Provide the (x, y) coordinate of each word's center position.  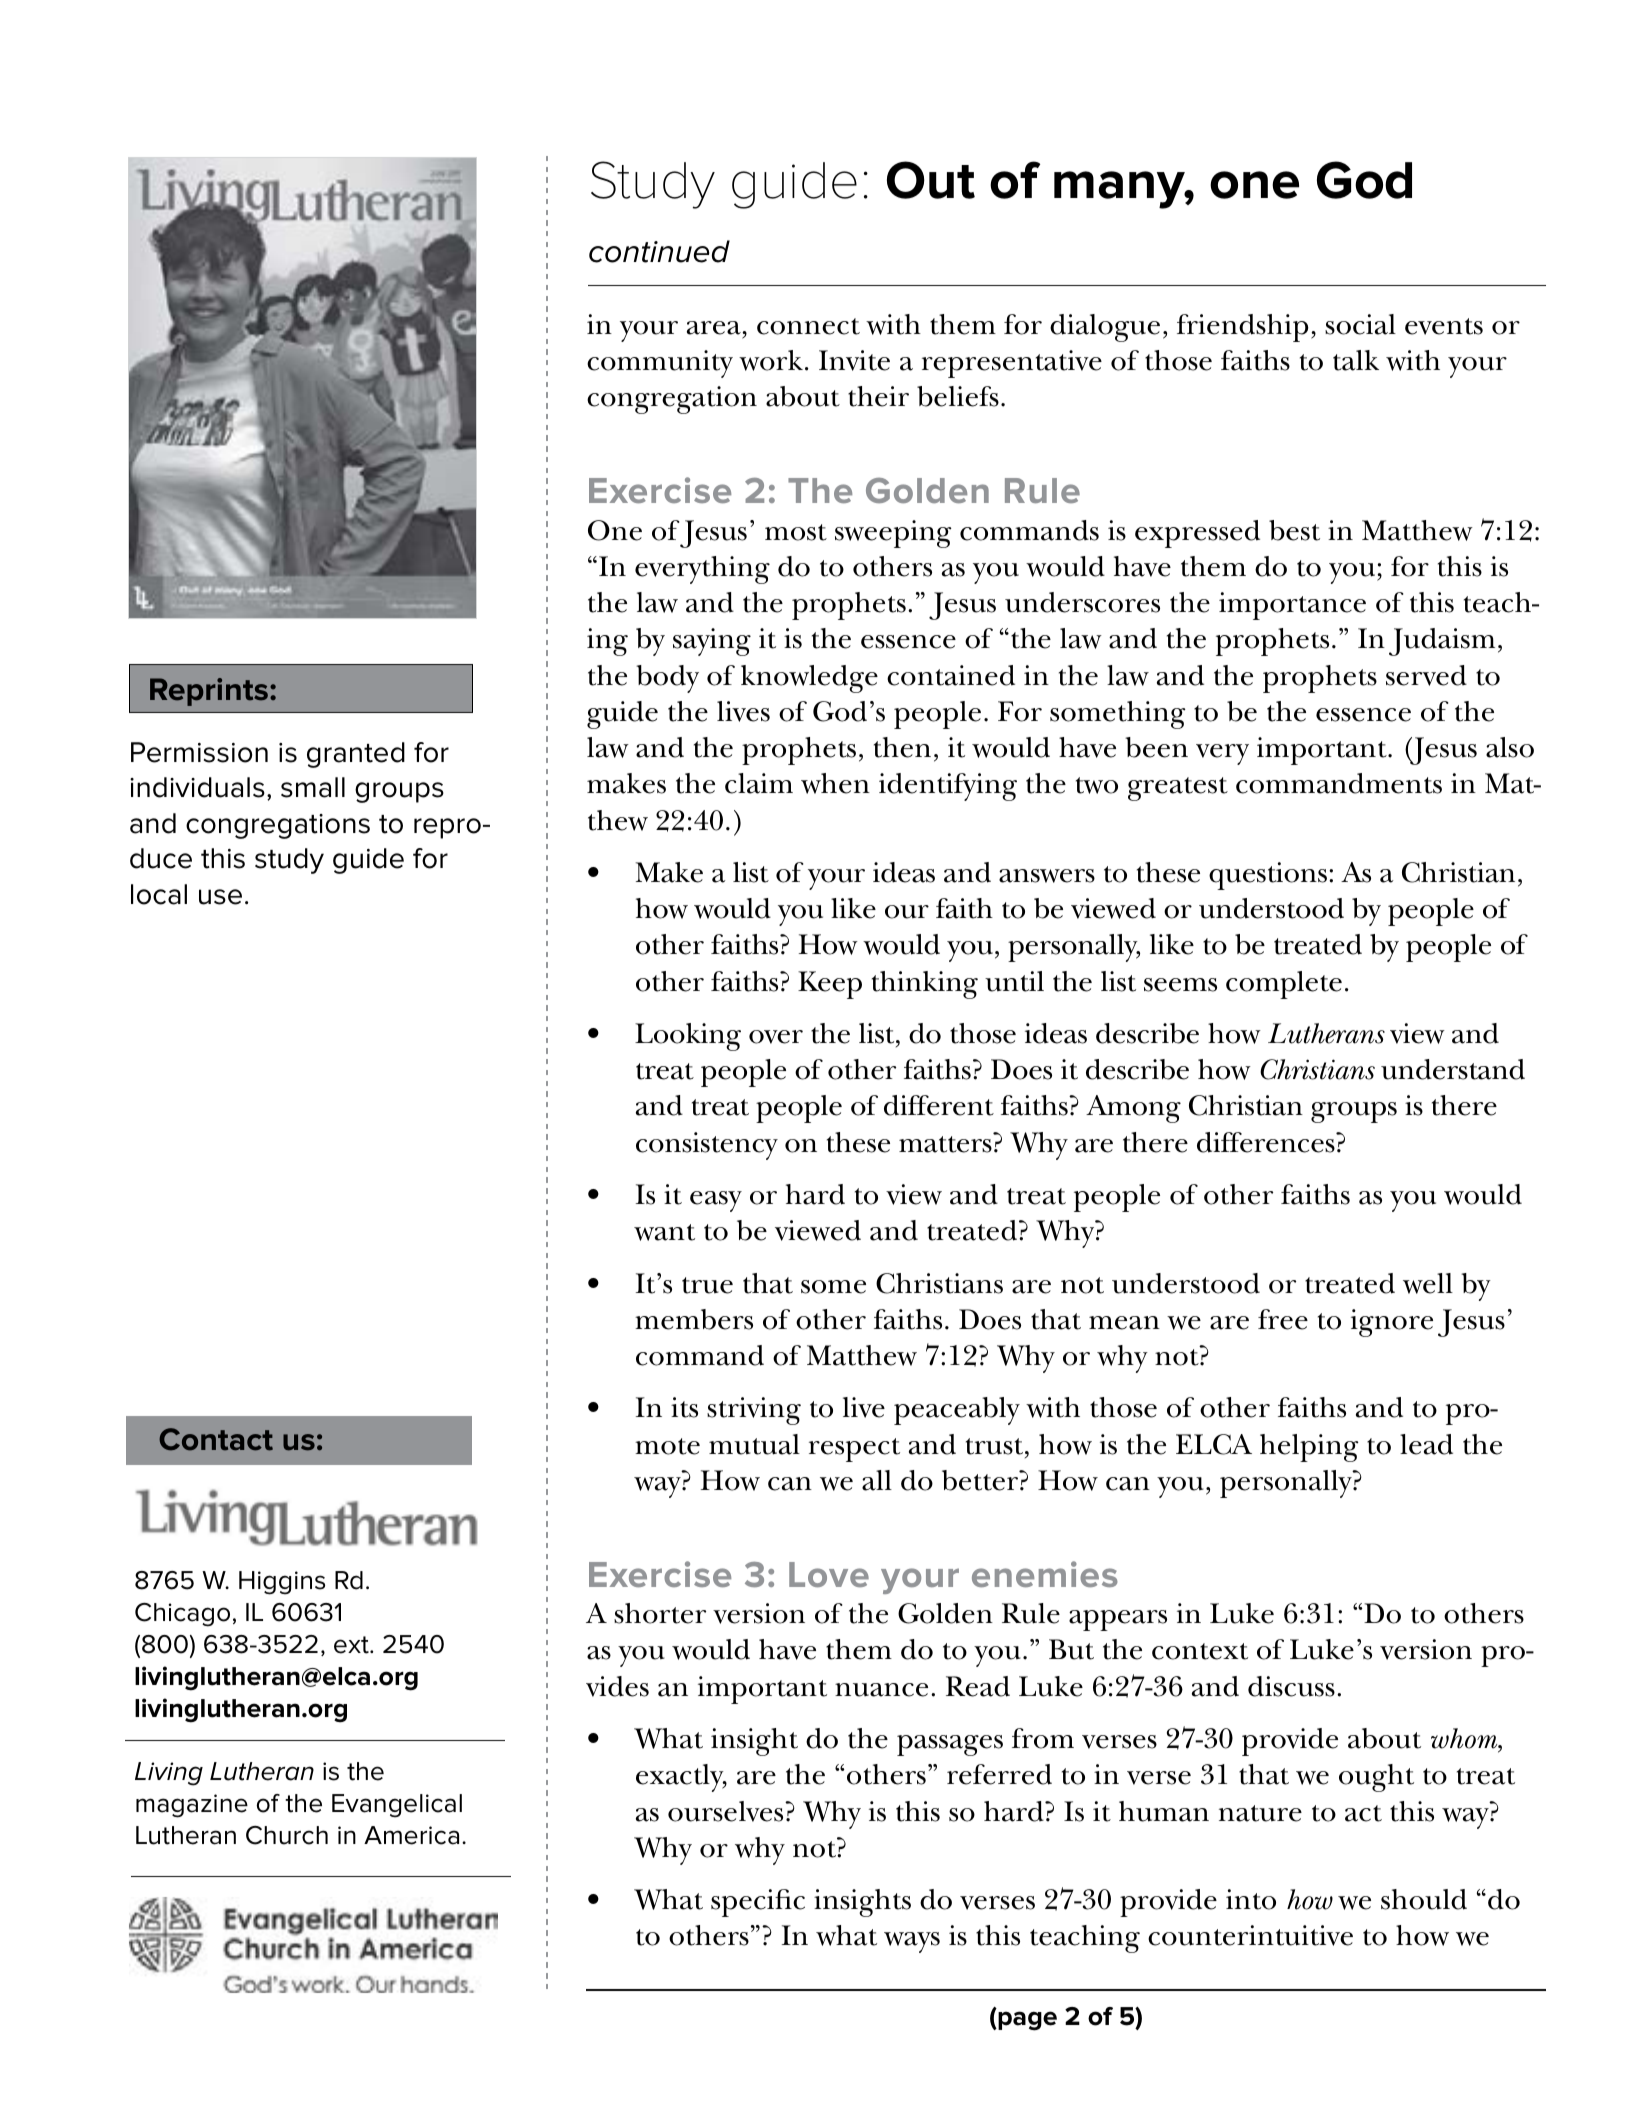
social (1360, 324)
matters (945, 1144)
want (664, 1232)
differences (1267, 1142)
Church (287, 1835)
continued (659, 251)
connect (808, 326)
